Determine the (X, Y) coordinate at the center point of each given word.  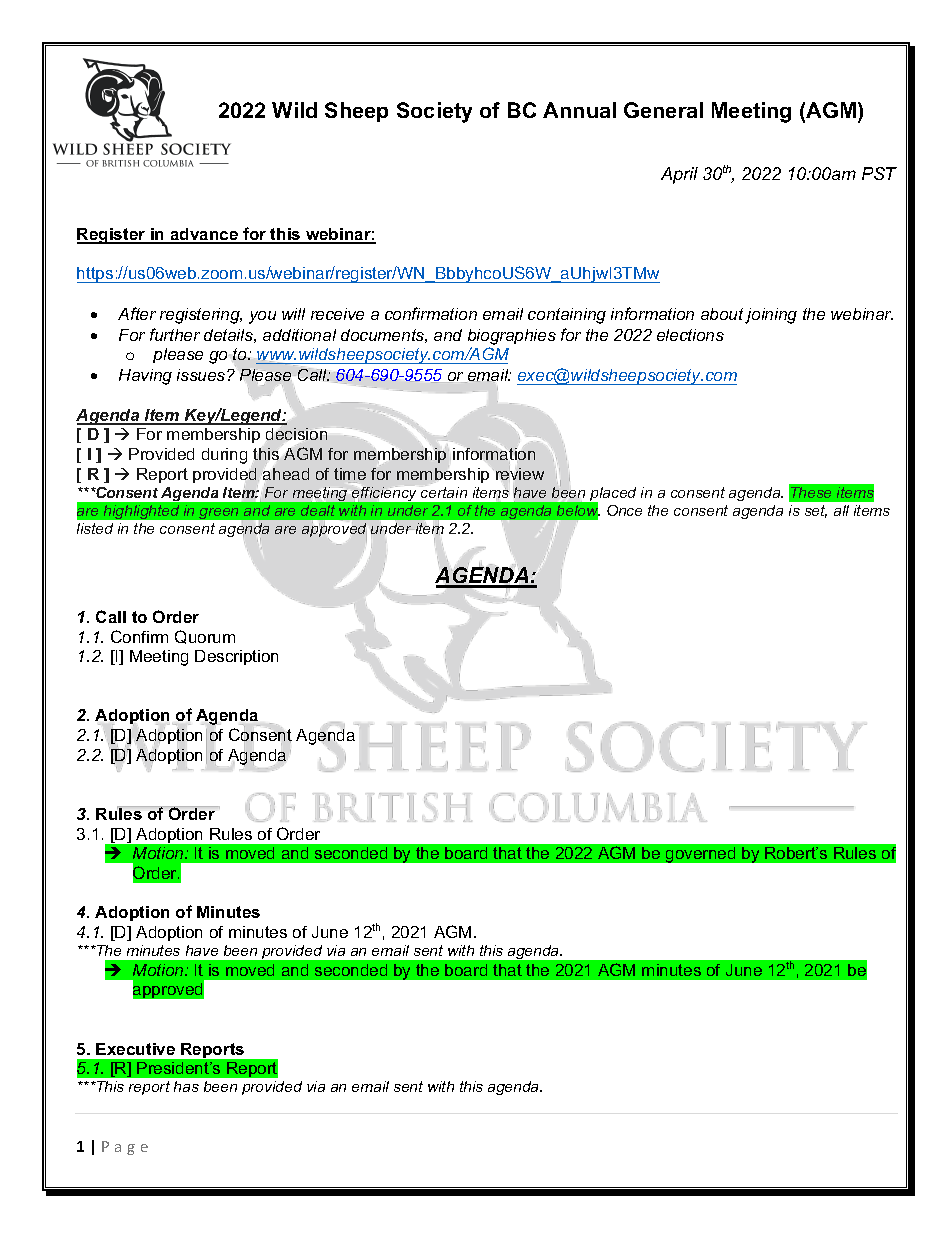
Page (125, 1148)
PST (879, 173)
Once (624, 510)
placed (612, 495)
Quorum (205, 637)
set (816, 511)
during (224, 456)
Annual (579, 110)
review (520, 474)
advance (204, 235)
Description (236, 657)
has (186, 1086)
